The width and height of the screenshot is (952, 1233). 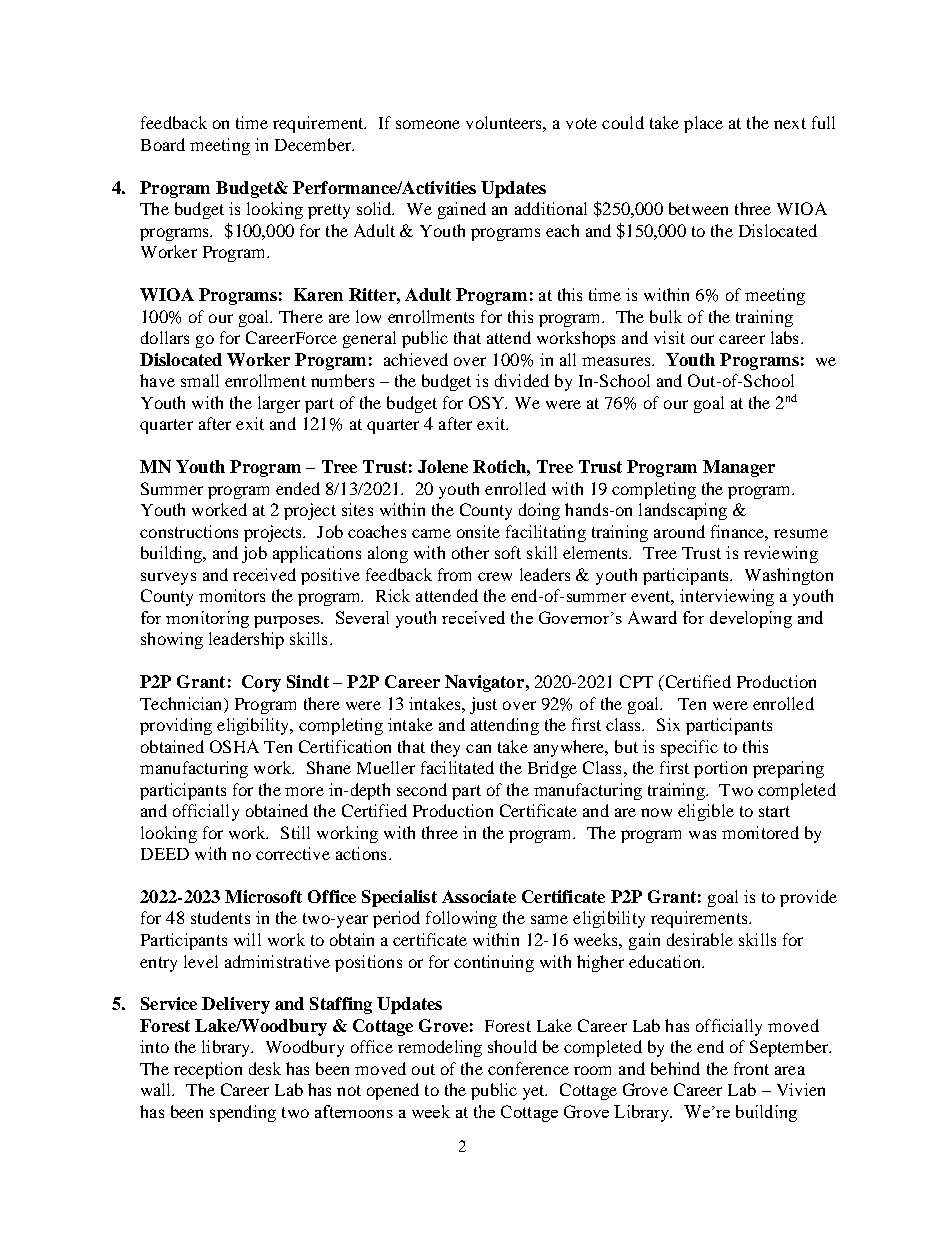 What do you see at coordinates (207, 619) in the screenshot?
I see `monitoring` at bounding box center [207, 619].
